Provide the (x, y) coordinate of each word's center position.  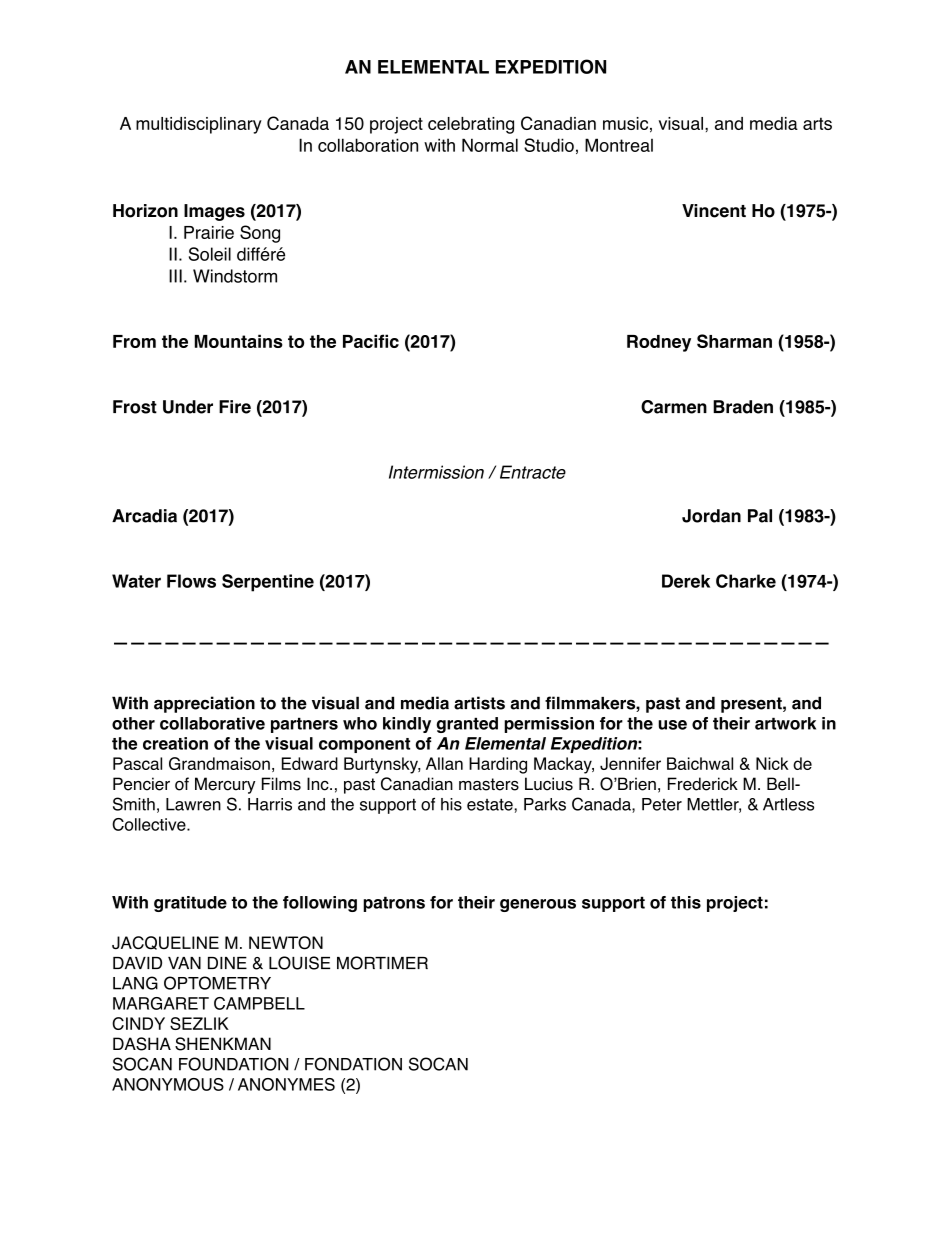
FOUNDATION (233, 1064)
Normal (490, 145)
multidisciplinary (199, 125)
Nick (772, 763)
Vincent (714, 211)
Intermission (436, 472)
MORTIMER (382, 963)
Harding (498, 765)
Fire (235, 407)
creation (175, 743)
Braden (743, 407)
